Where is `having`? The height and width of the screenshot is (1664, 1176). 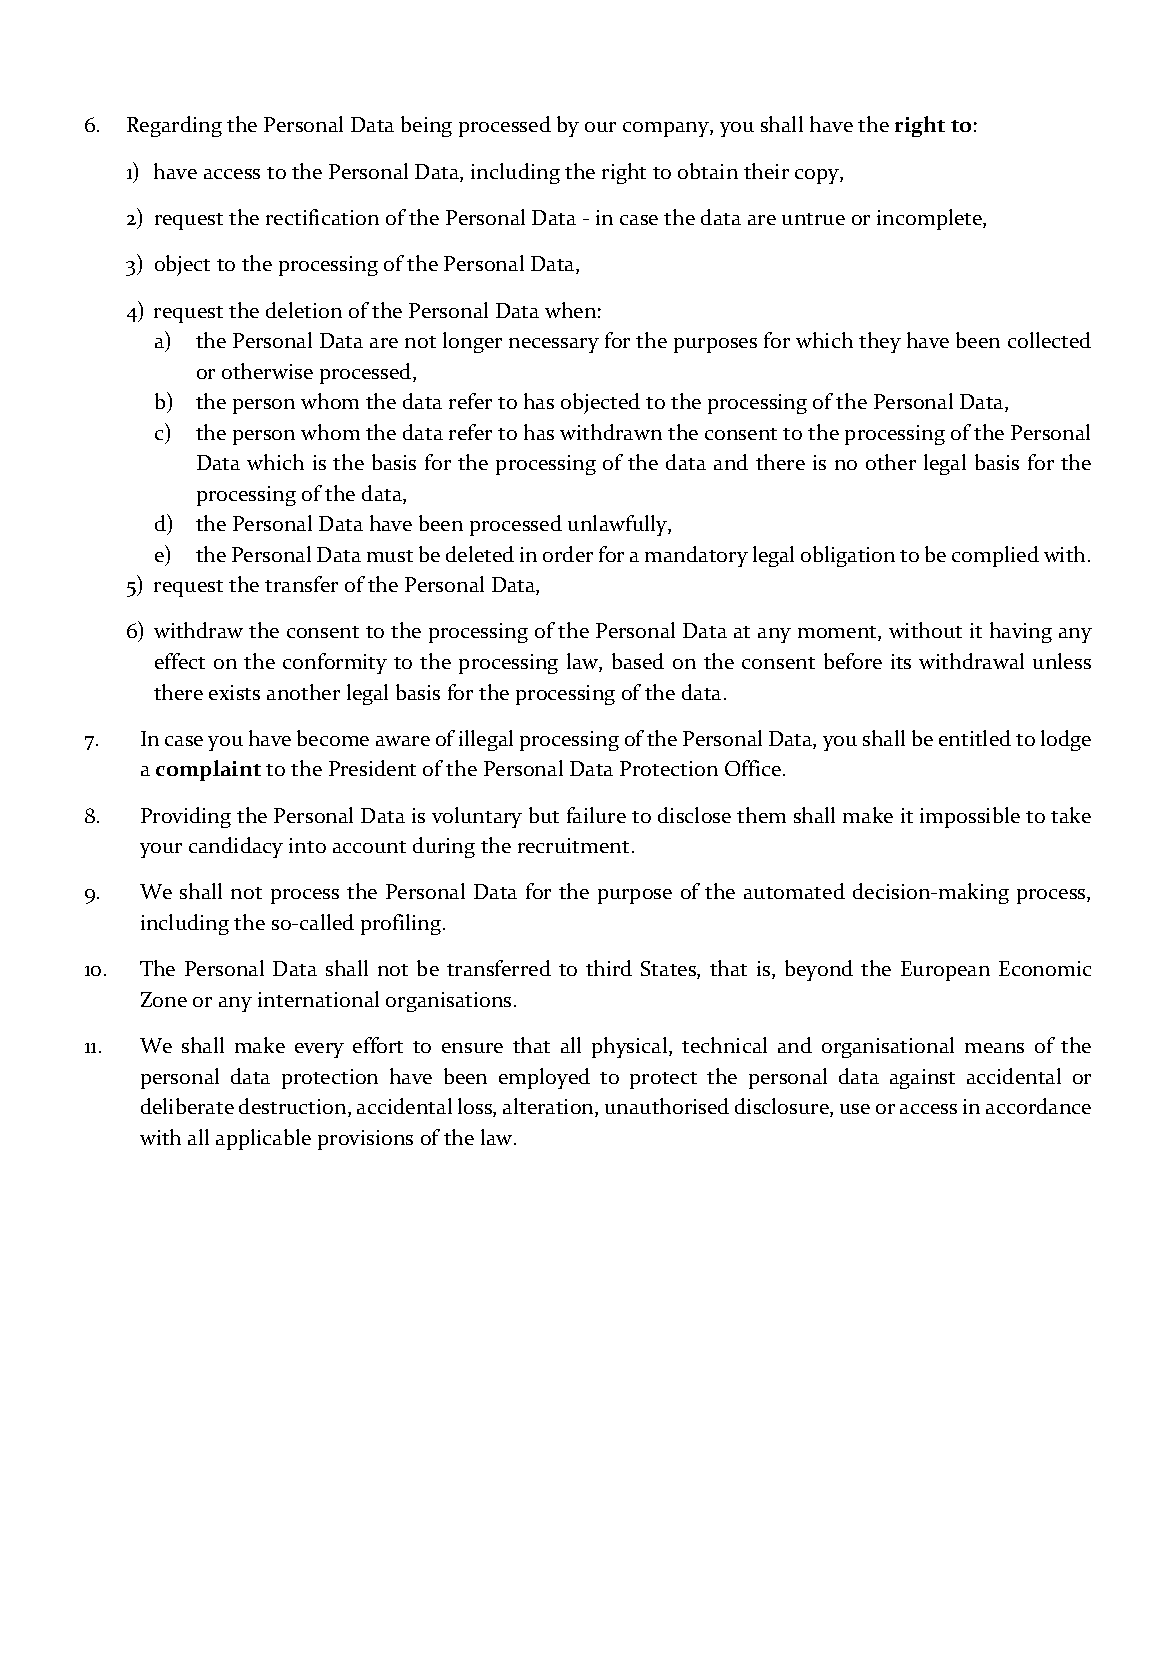
having is located at coordinates (1021, 632).
